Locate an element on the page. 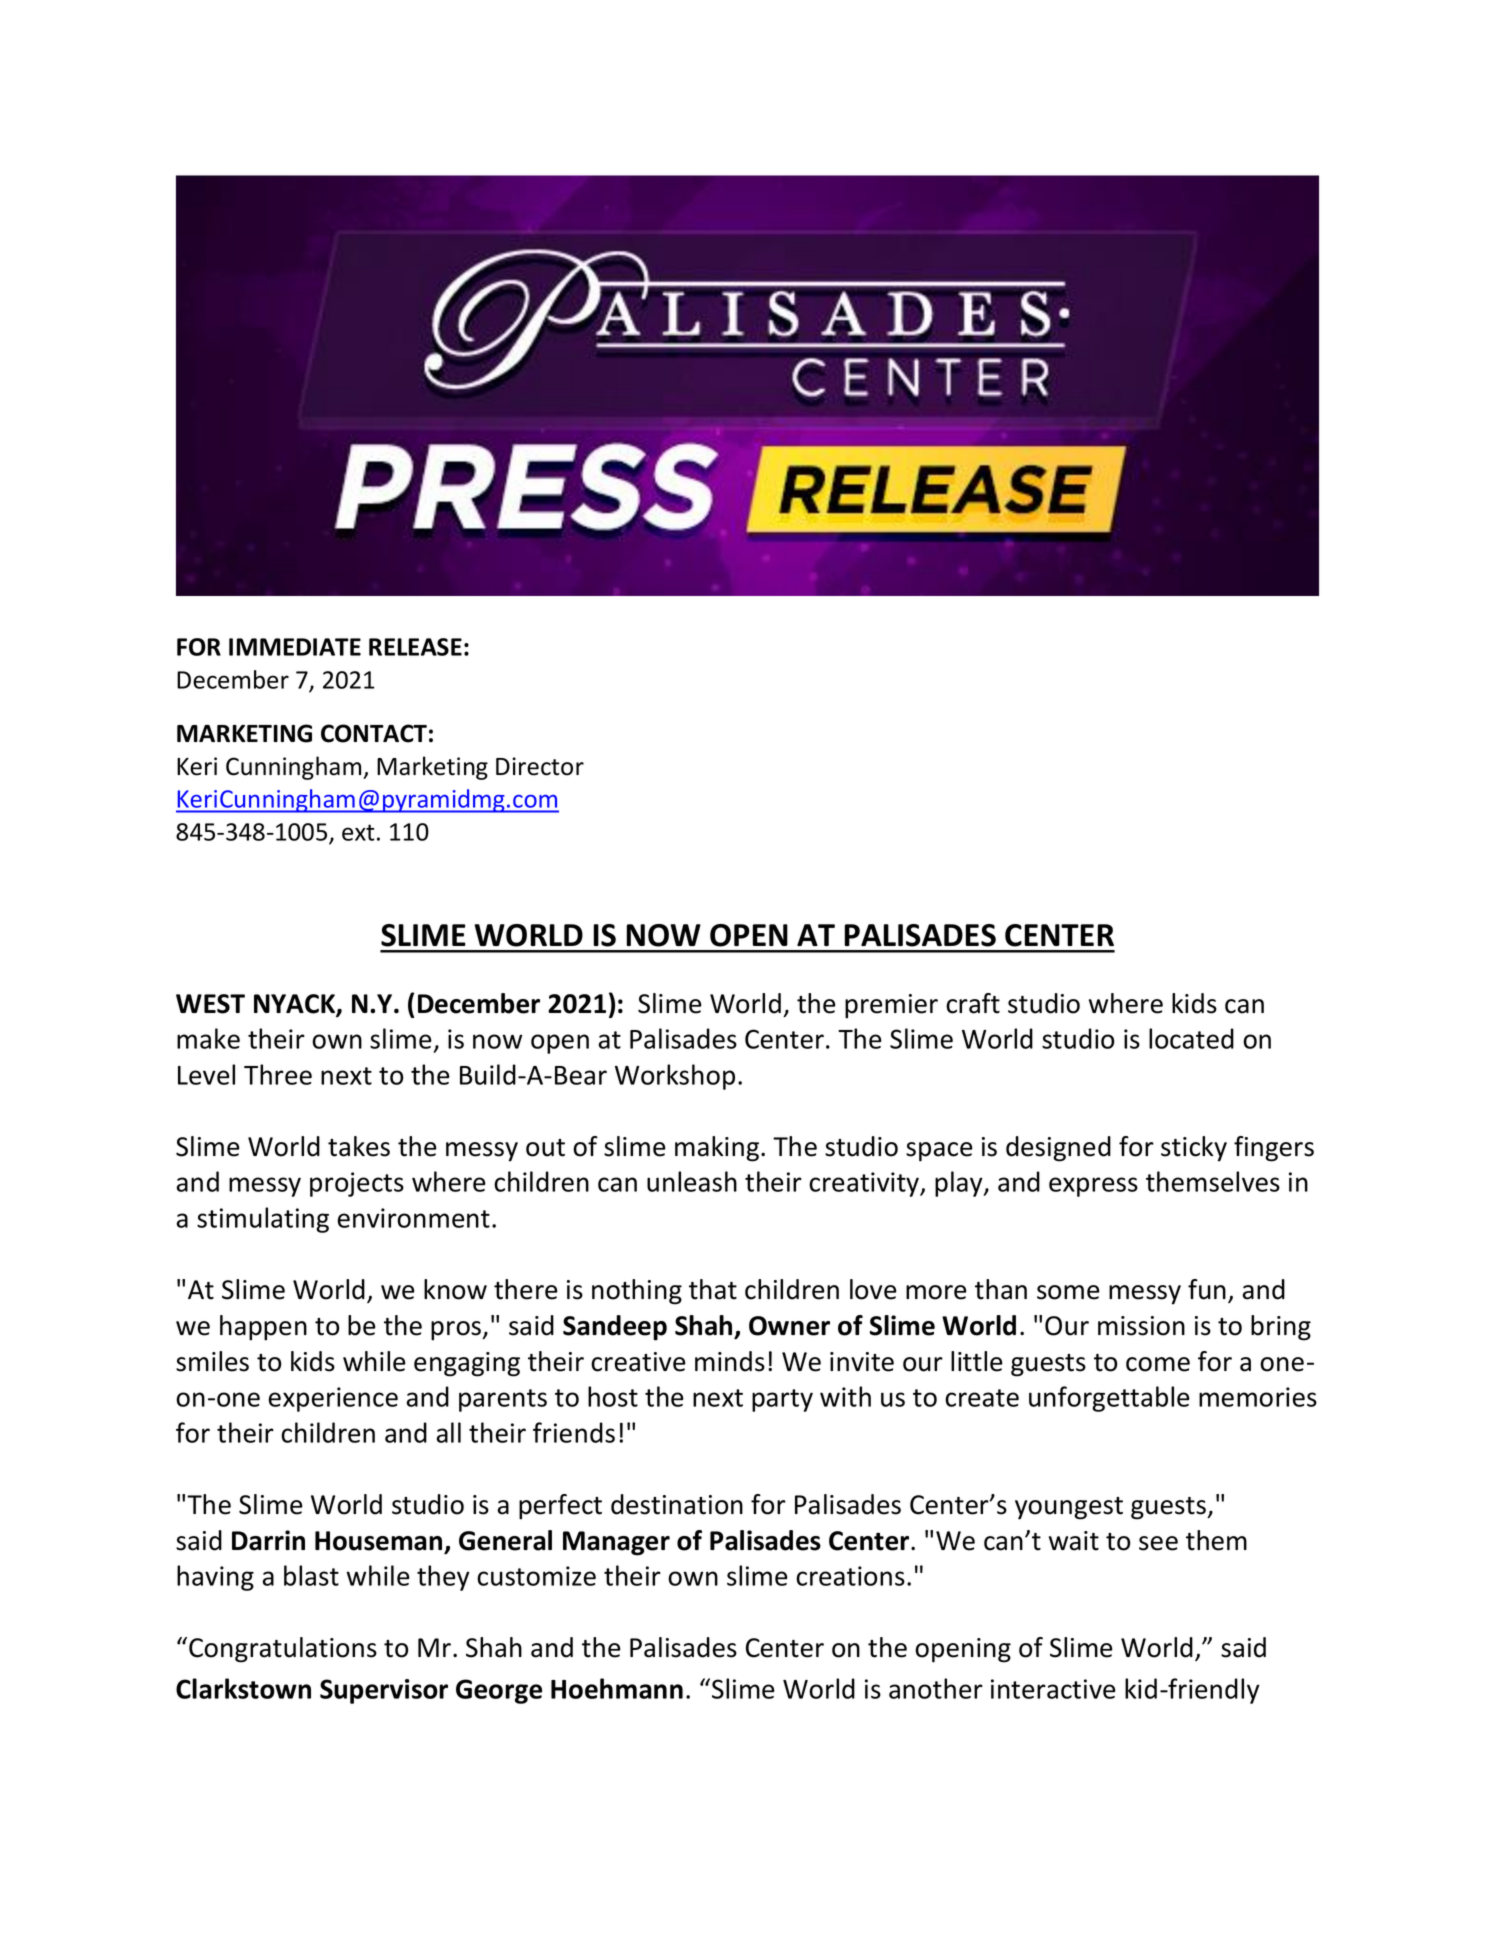  all is located at coordinates (449, 1432).
